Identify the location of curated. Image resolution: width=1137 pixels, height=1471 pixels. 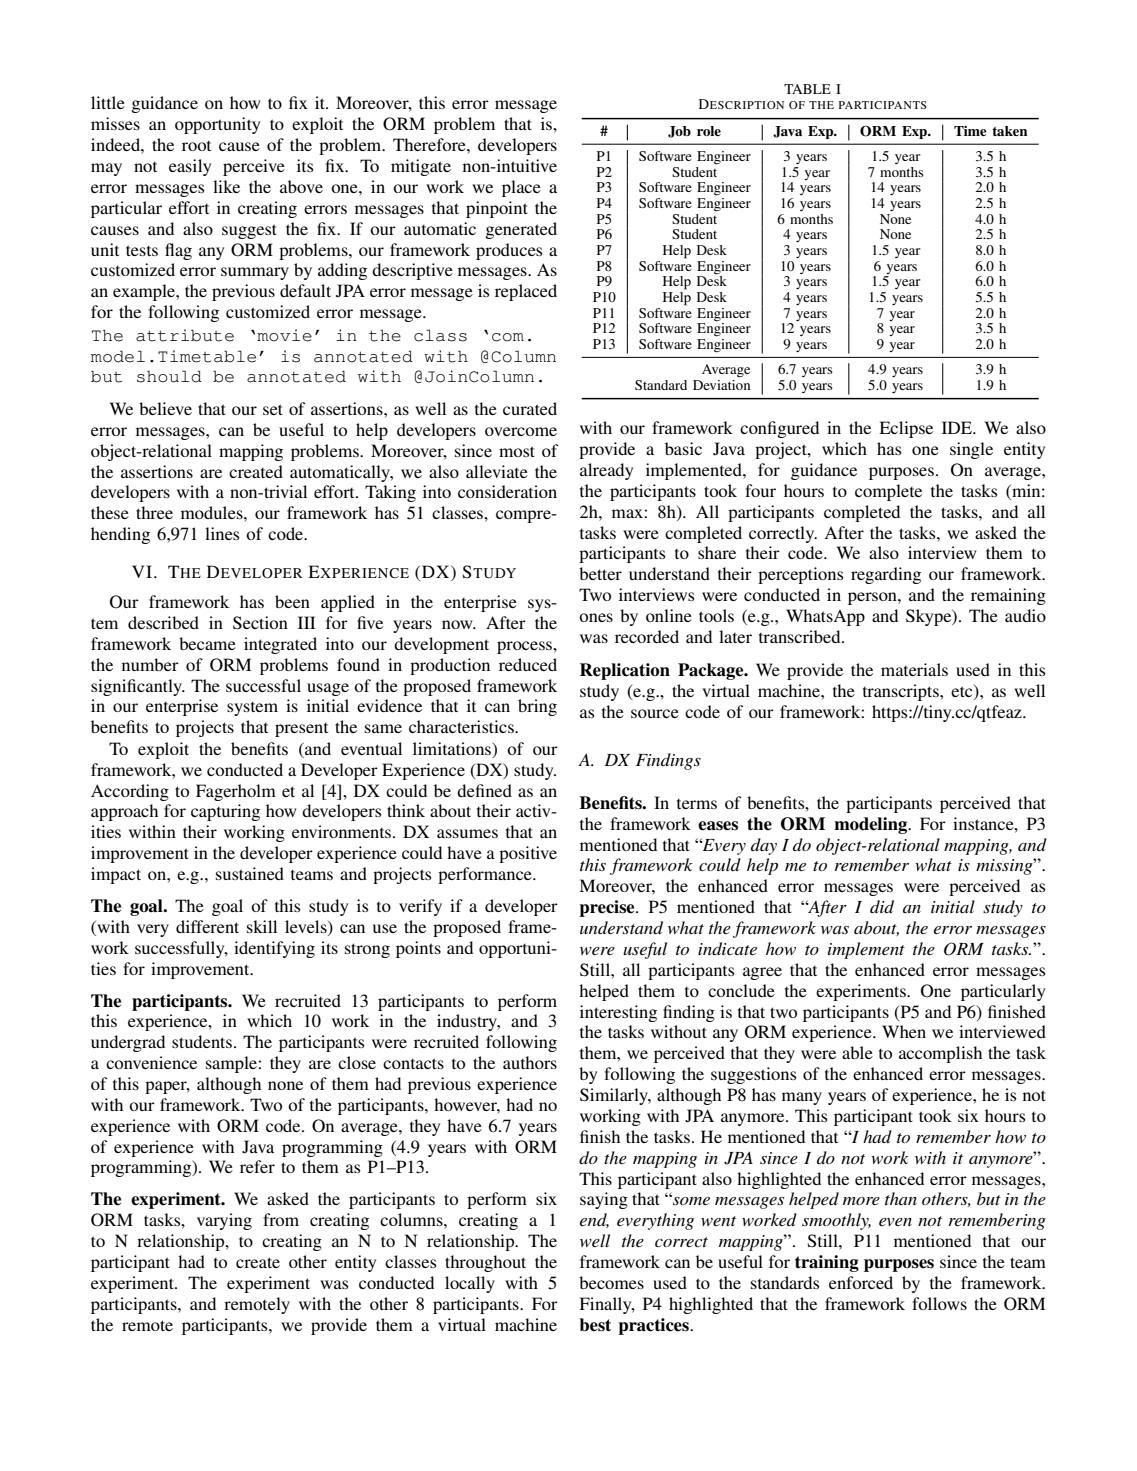
(530, 408).
